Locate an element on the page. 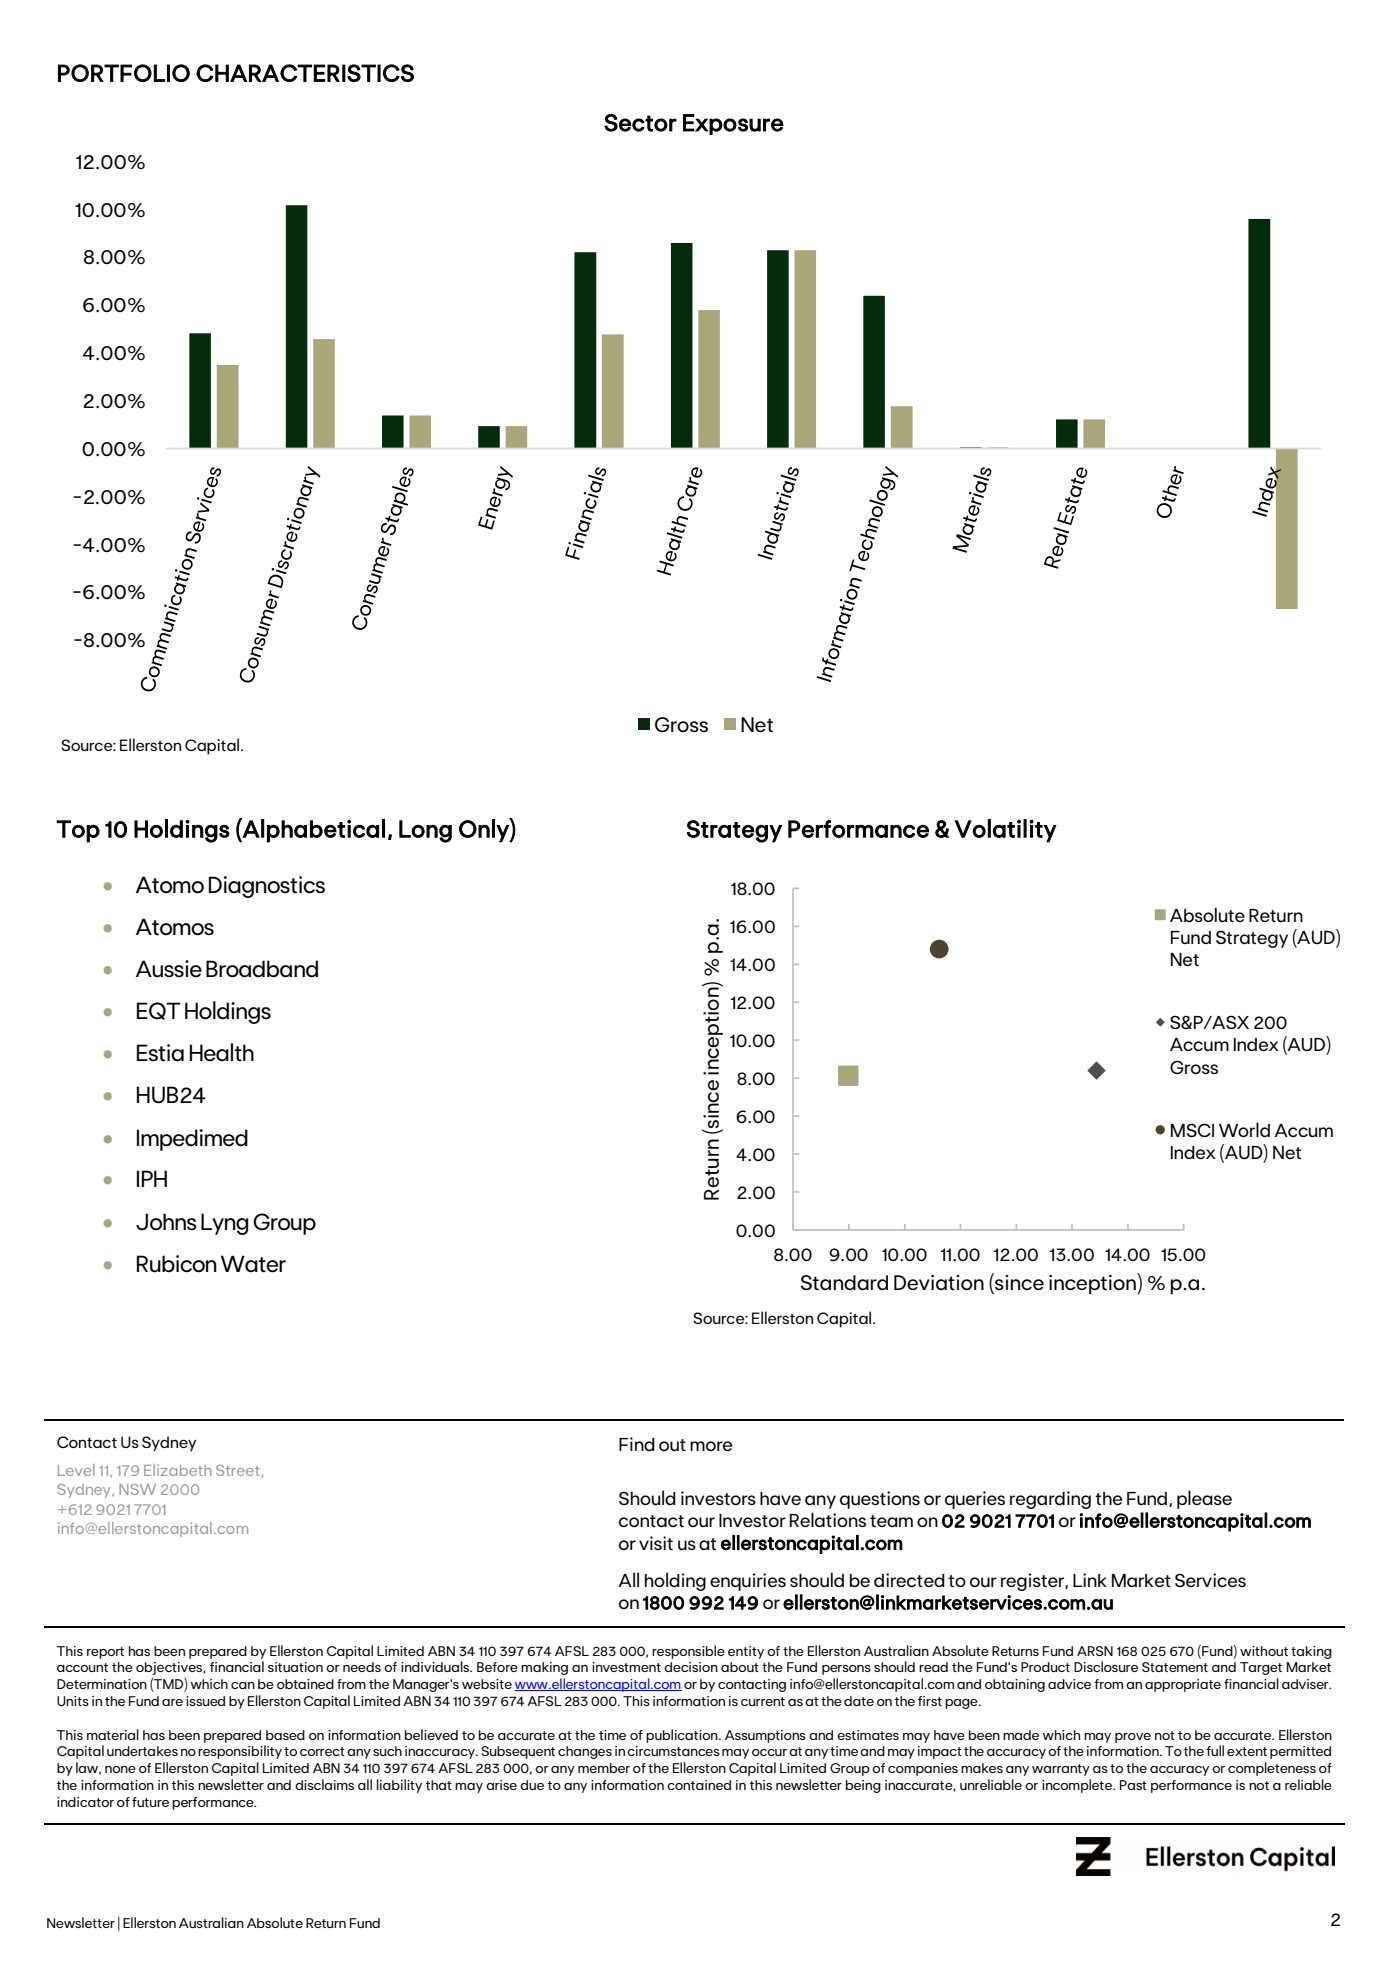  CHARACTERISTICS is located at coordinates (305, 73).
